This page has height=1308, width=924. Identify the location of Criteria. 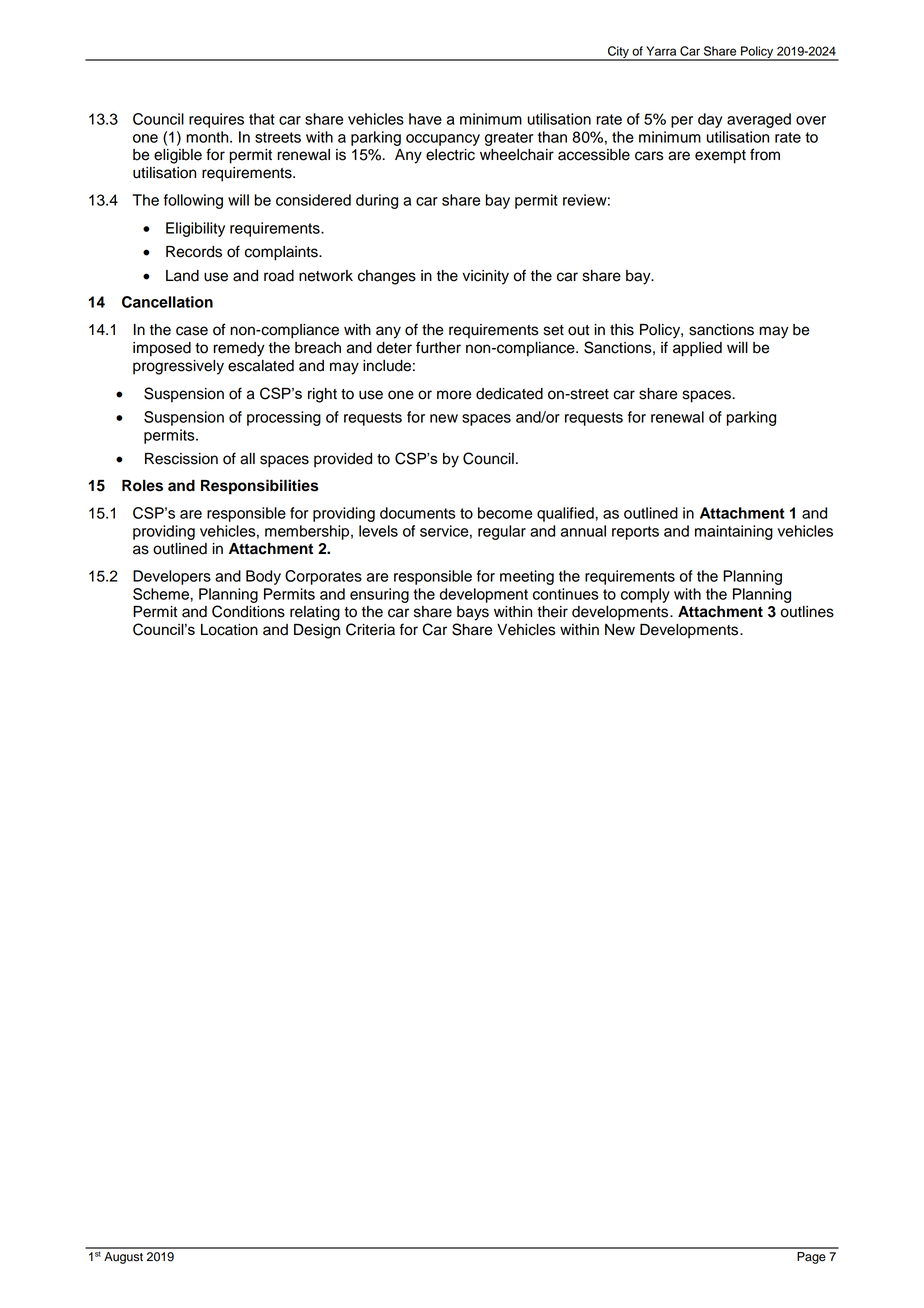
(370, 629).
